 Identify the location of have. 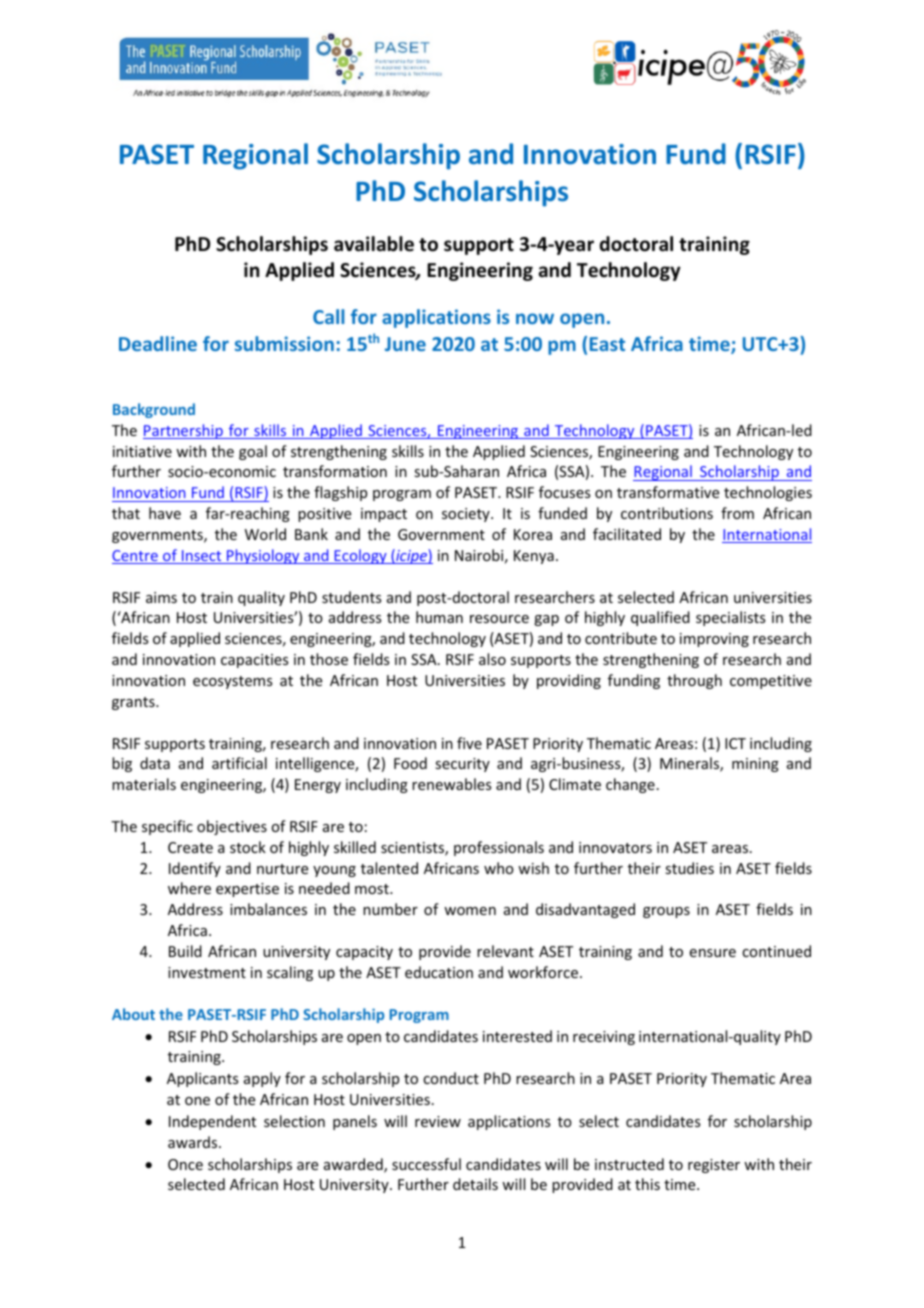
(165, 513).
